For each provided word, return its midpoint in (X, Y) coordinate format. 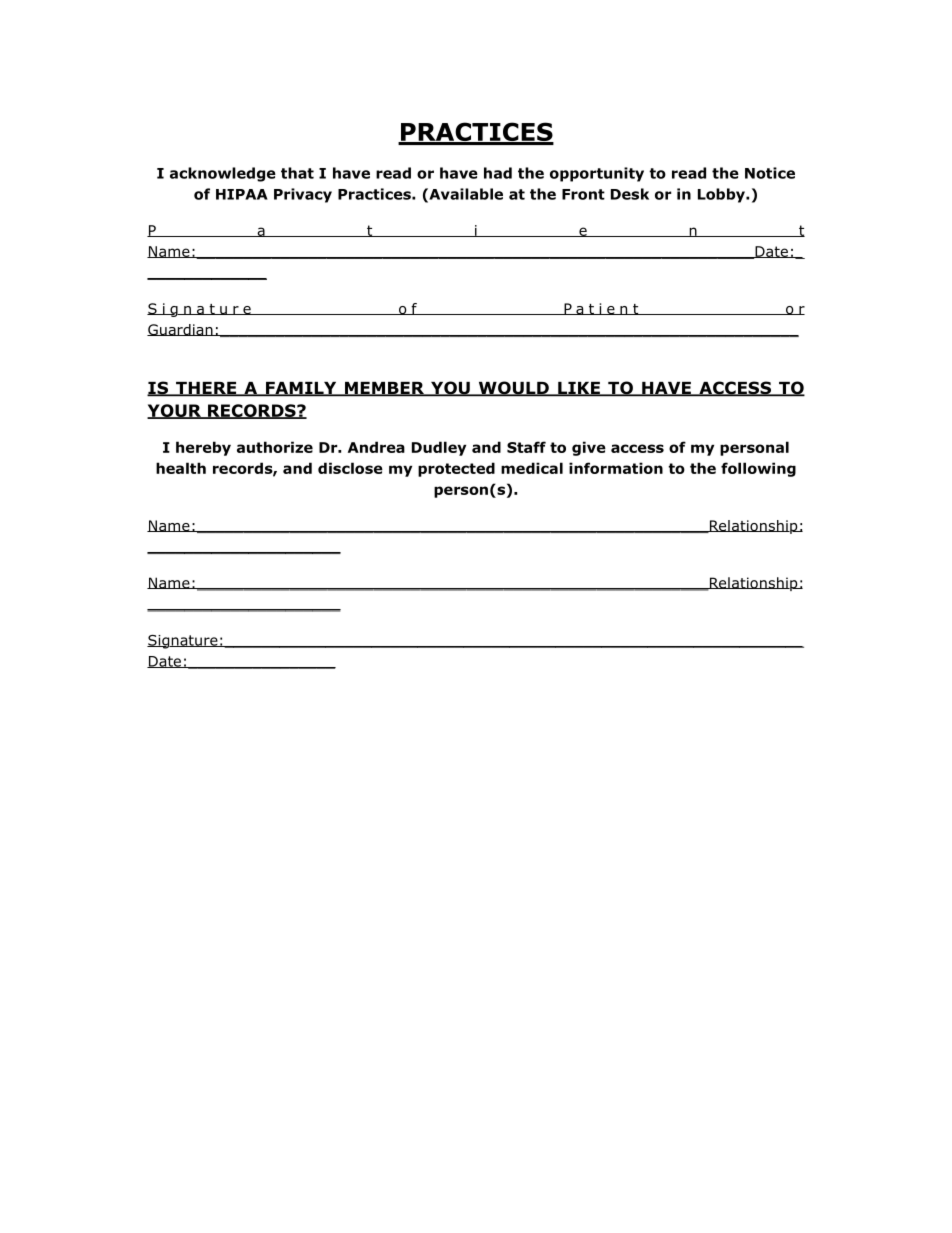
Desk (630, 194)
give (589, 448)
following (758, 469)
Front (583, 194)
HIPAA (242, 194)
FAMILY (301, 389)
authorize (275, 447)
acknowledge (223, 174)
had (498, 173)
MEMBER (385, 389)
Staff (526, 447)
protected (456, 469)
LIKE (579, 389)
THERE (206, 389)
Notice (770, 173)
